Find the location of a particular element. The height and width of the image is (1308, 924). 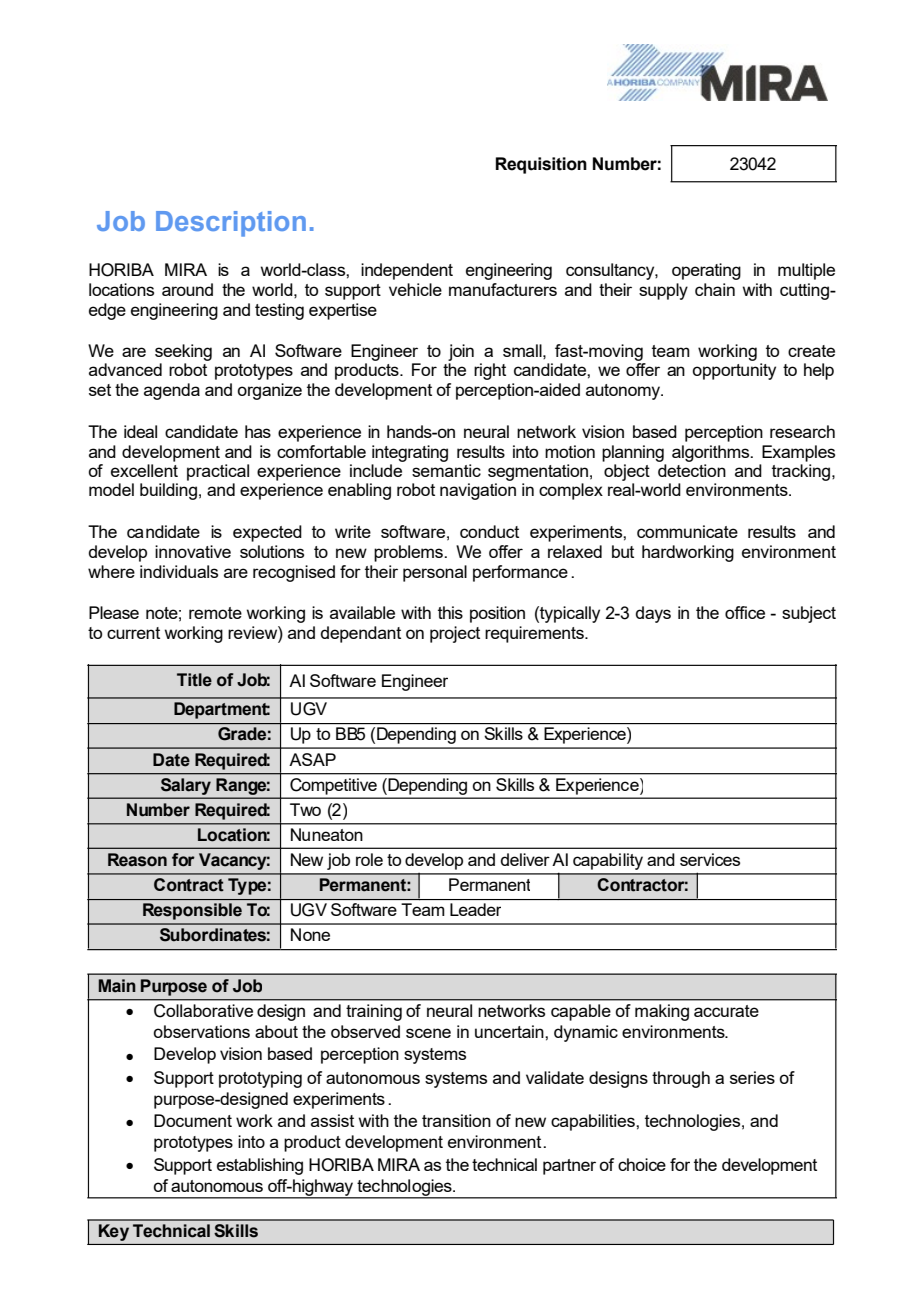

Requisition is located at coordinates (541, 165).
